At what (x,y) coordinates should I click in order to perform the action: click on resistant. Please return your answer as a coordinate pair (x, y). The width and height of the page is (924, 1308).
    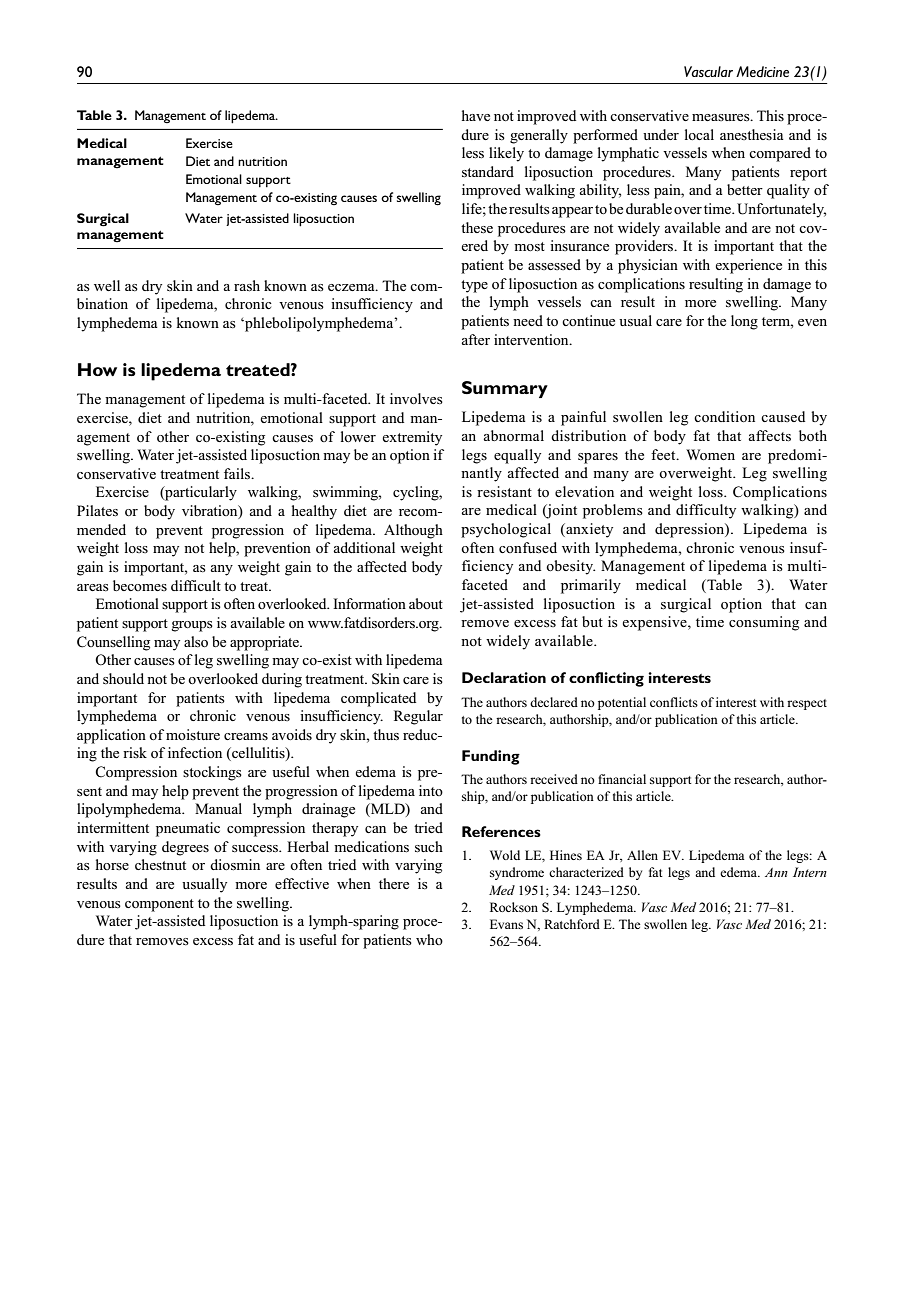
    Looking at the image, I should click on (504, 491).
